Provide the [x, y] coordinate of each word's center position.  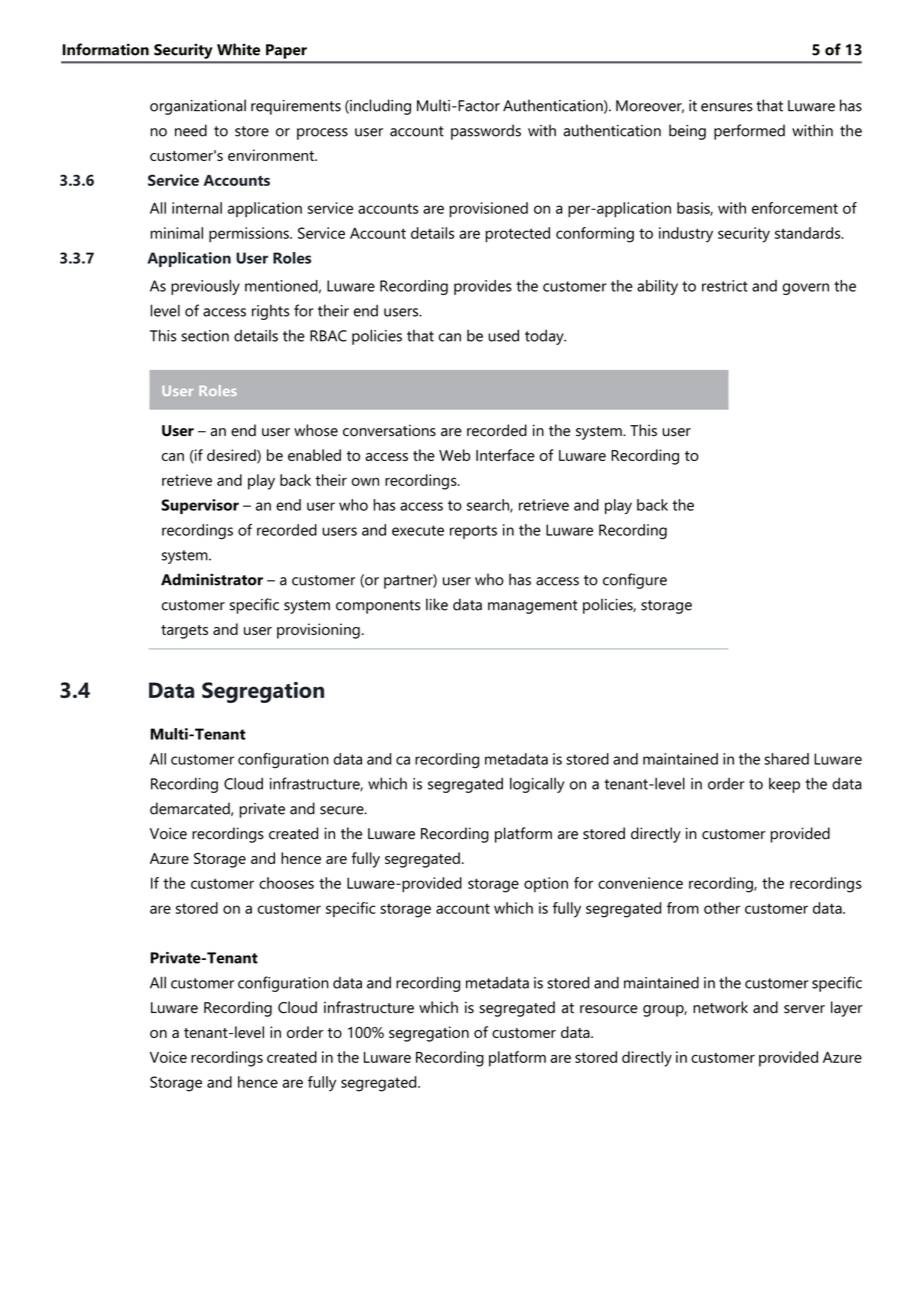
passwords [486, 132]
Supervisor [200, 506]
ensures [727, 107]
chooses [286, 883]
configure [635, 581]
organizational [198, 107]
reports [473, 532]
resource [609, 1009]
